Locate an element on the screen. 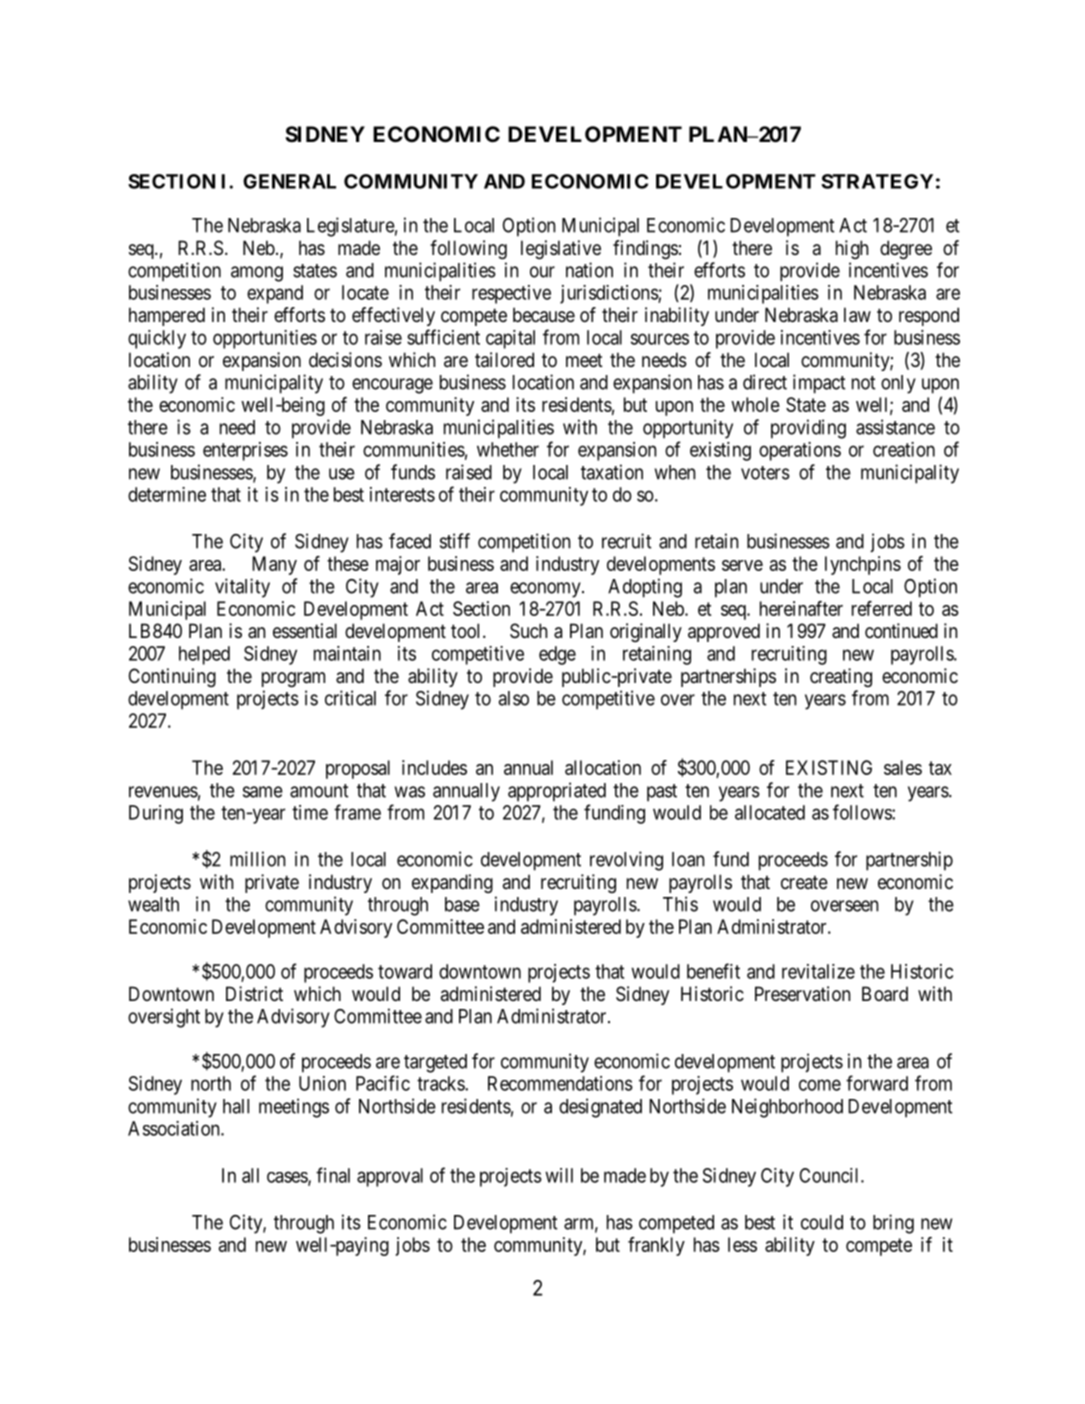 This screenshot has width=1085, height=1404. creating is located at coordinates (841, 677).
